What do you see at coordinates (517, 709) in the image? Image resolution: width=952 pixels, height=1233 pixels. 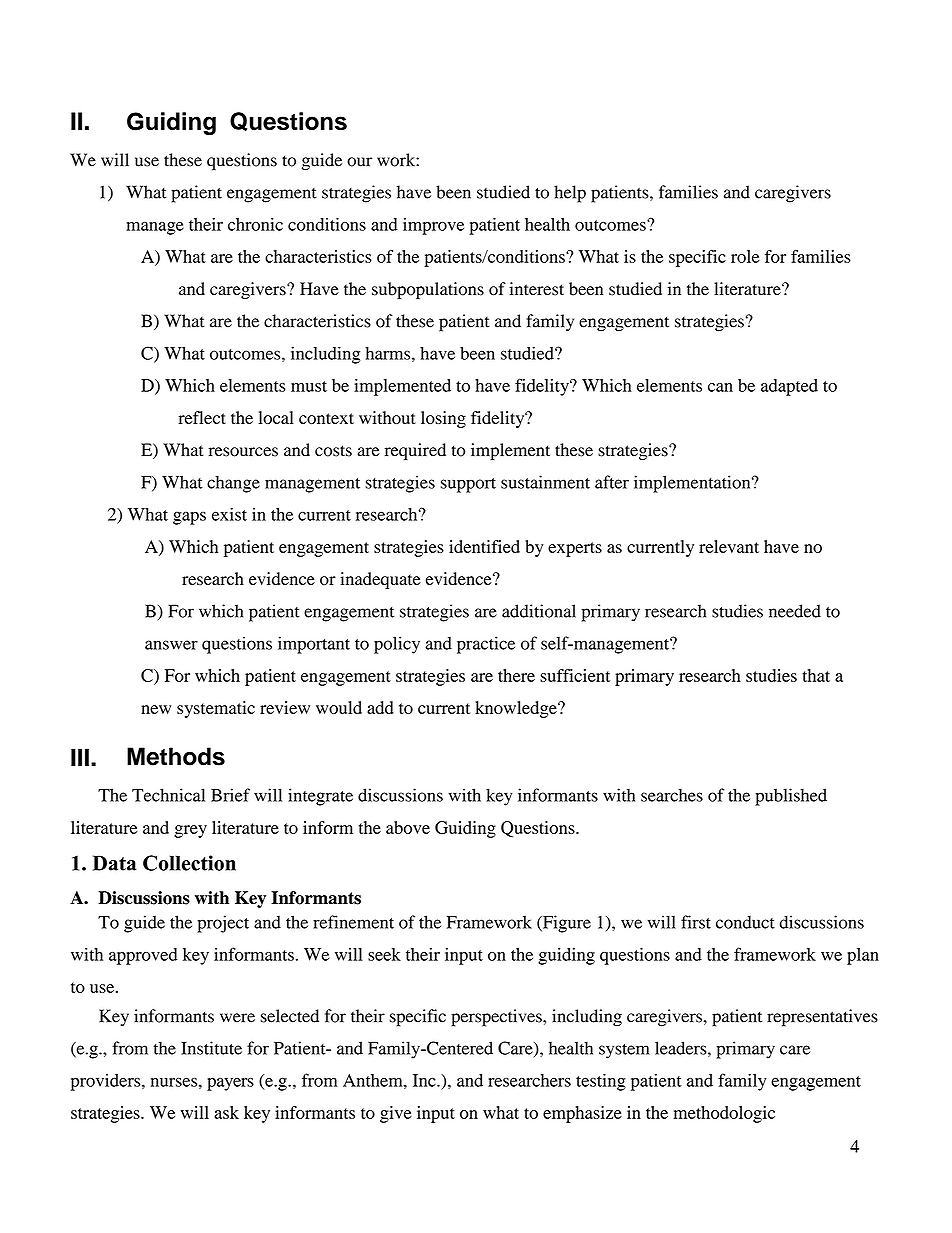 I see `knowledge` at bounding box center [517, 709].
